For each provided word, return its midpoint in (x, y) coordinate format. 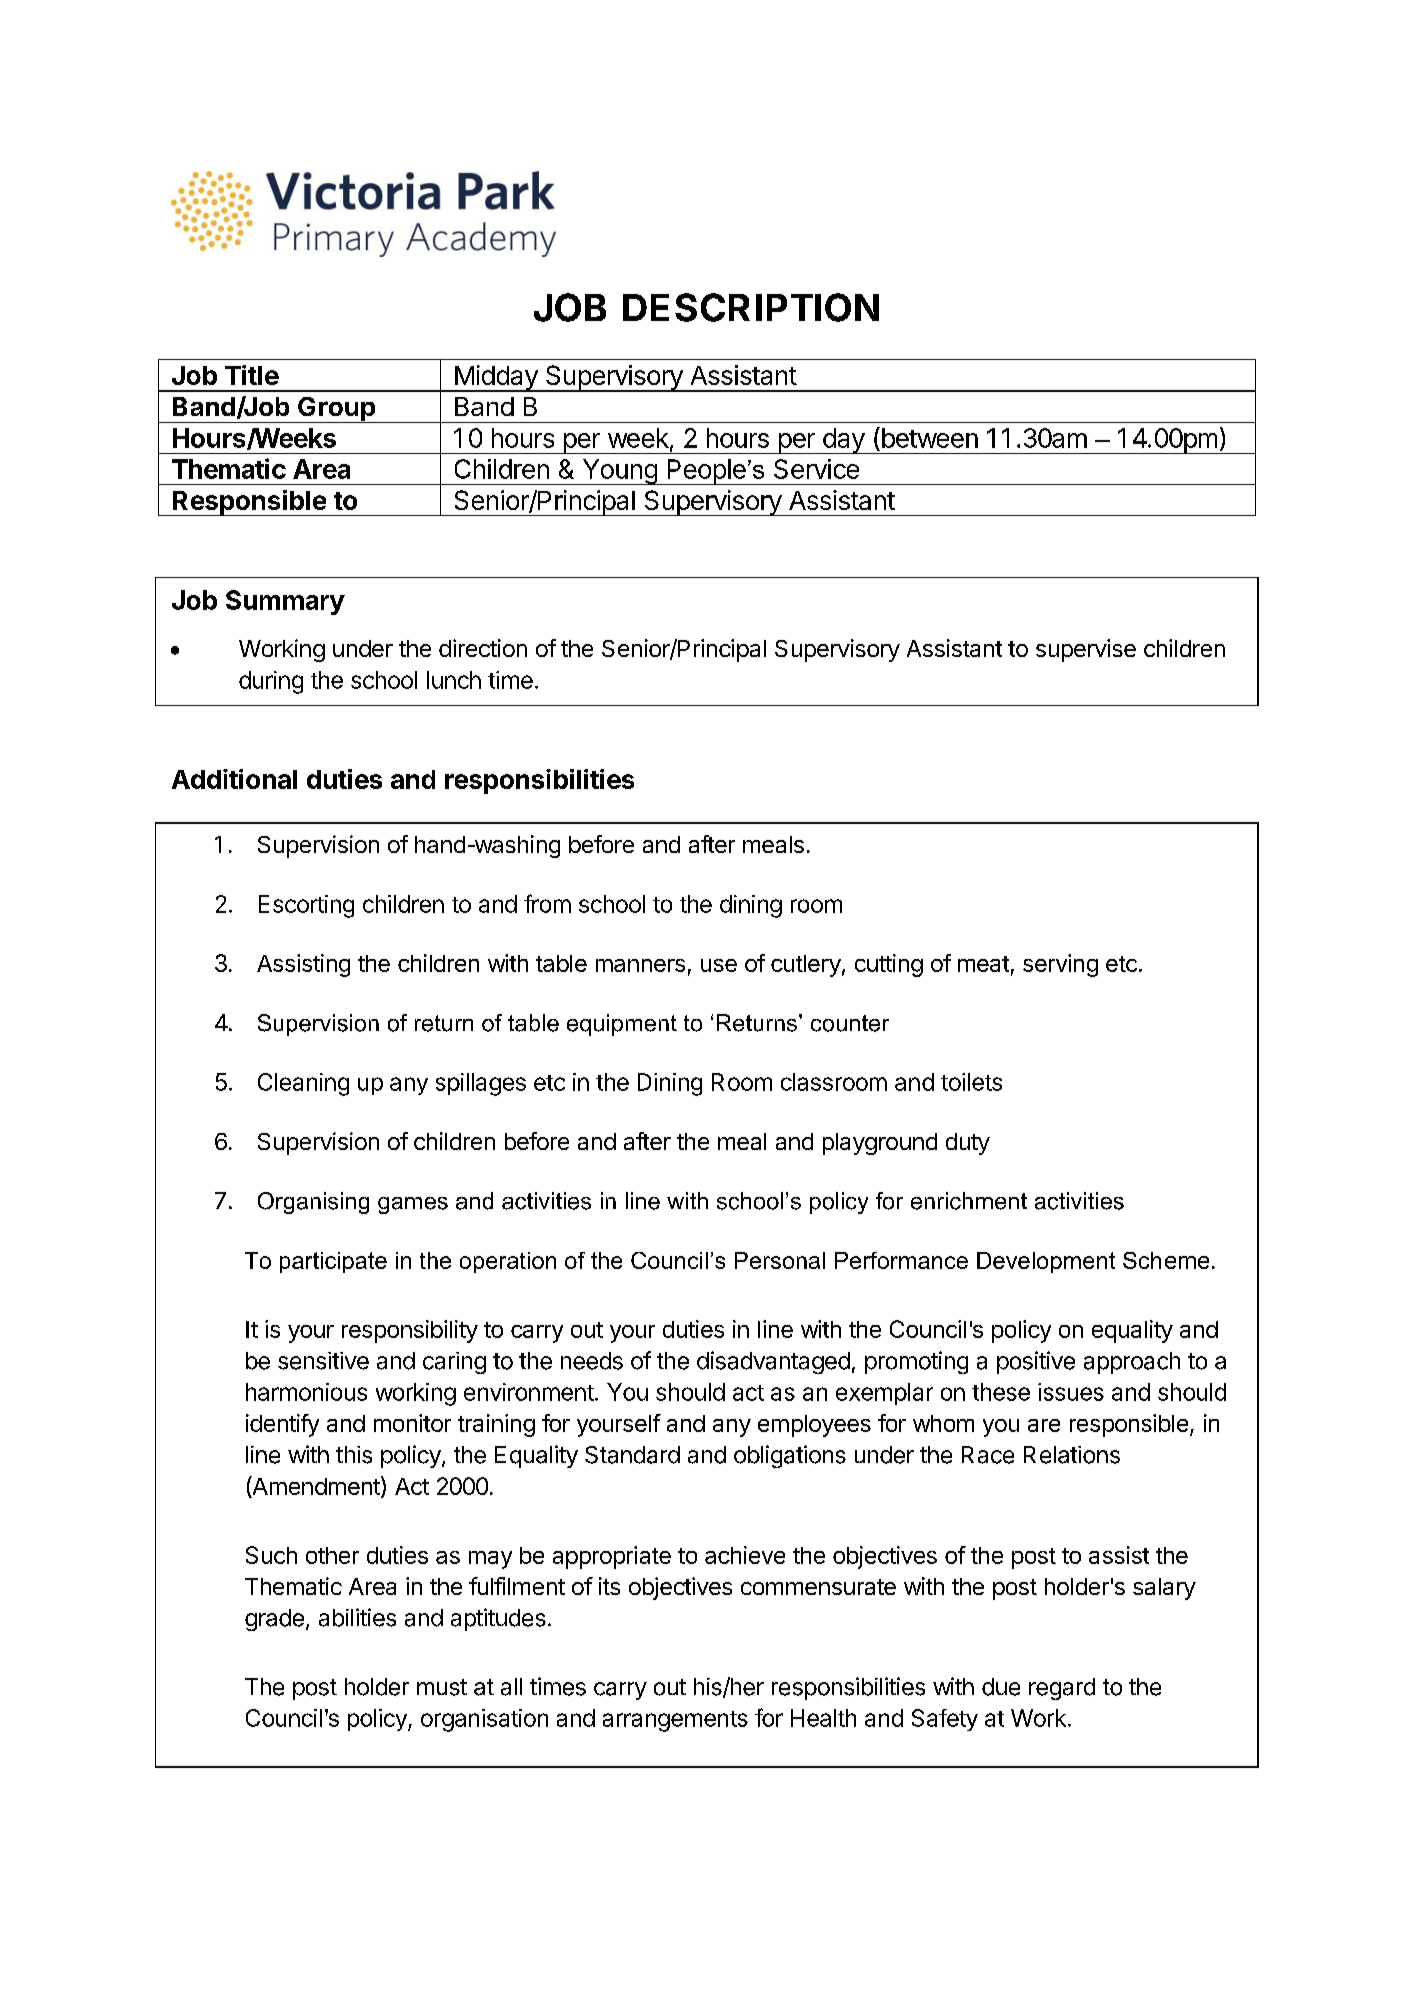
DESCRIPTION (751, 307)
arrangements (675, 1721)
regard (1062, 1689)
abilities (357, 1617)
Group (336, 410)
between (928, 437)
